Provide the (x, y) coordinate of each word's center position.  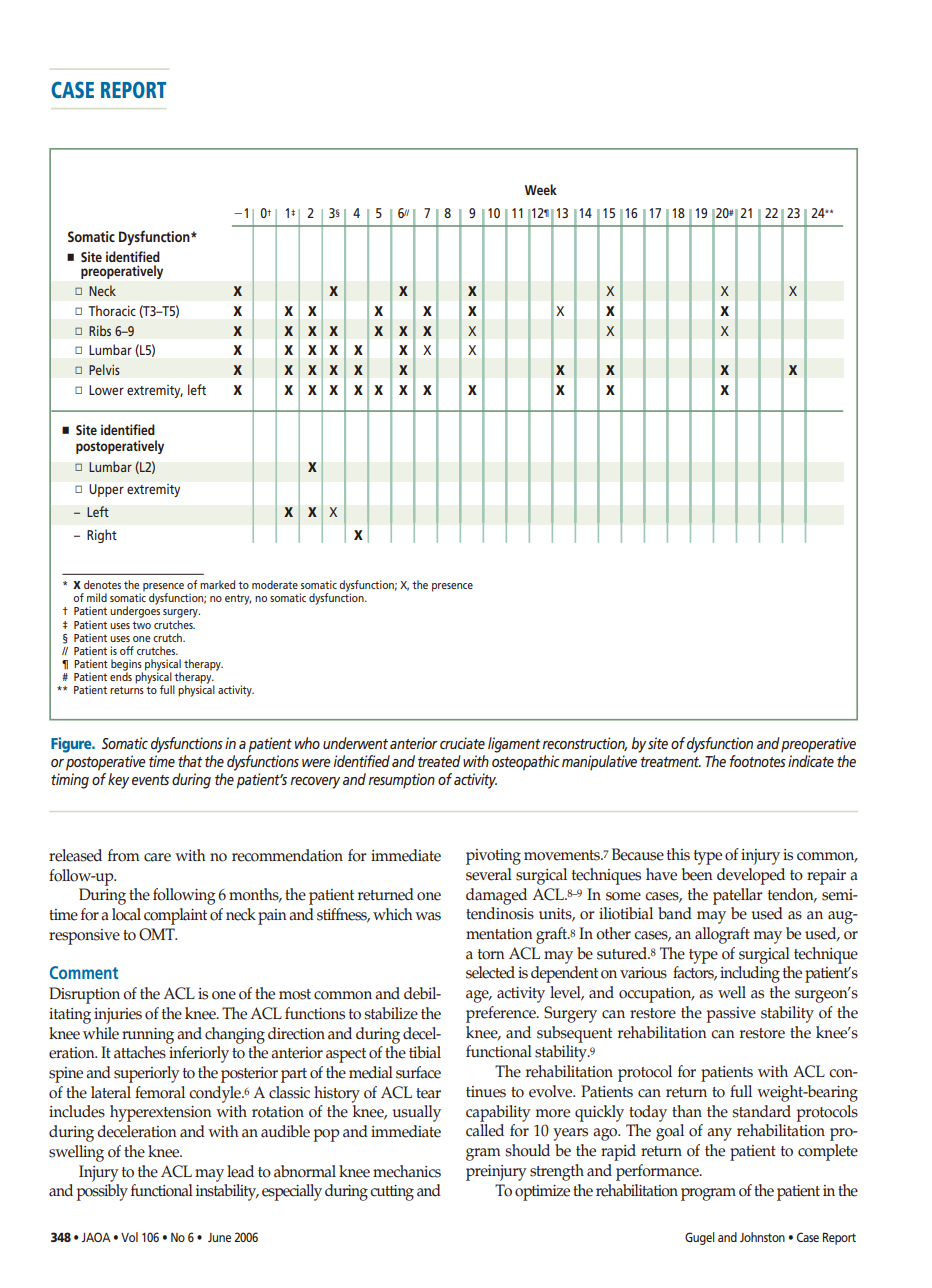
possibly (102, 1192)
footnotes (757, 759)
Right (102, 536)
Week (541, 189)
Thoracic (112, 310)
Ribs (100, 330)
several (489, 874)
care (157, 857)
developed (751, 876)
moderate (275, 584)
